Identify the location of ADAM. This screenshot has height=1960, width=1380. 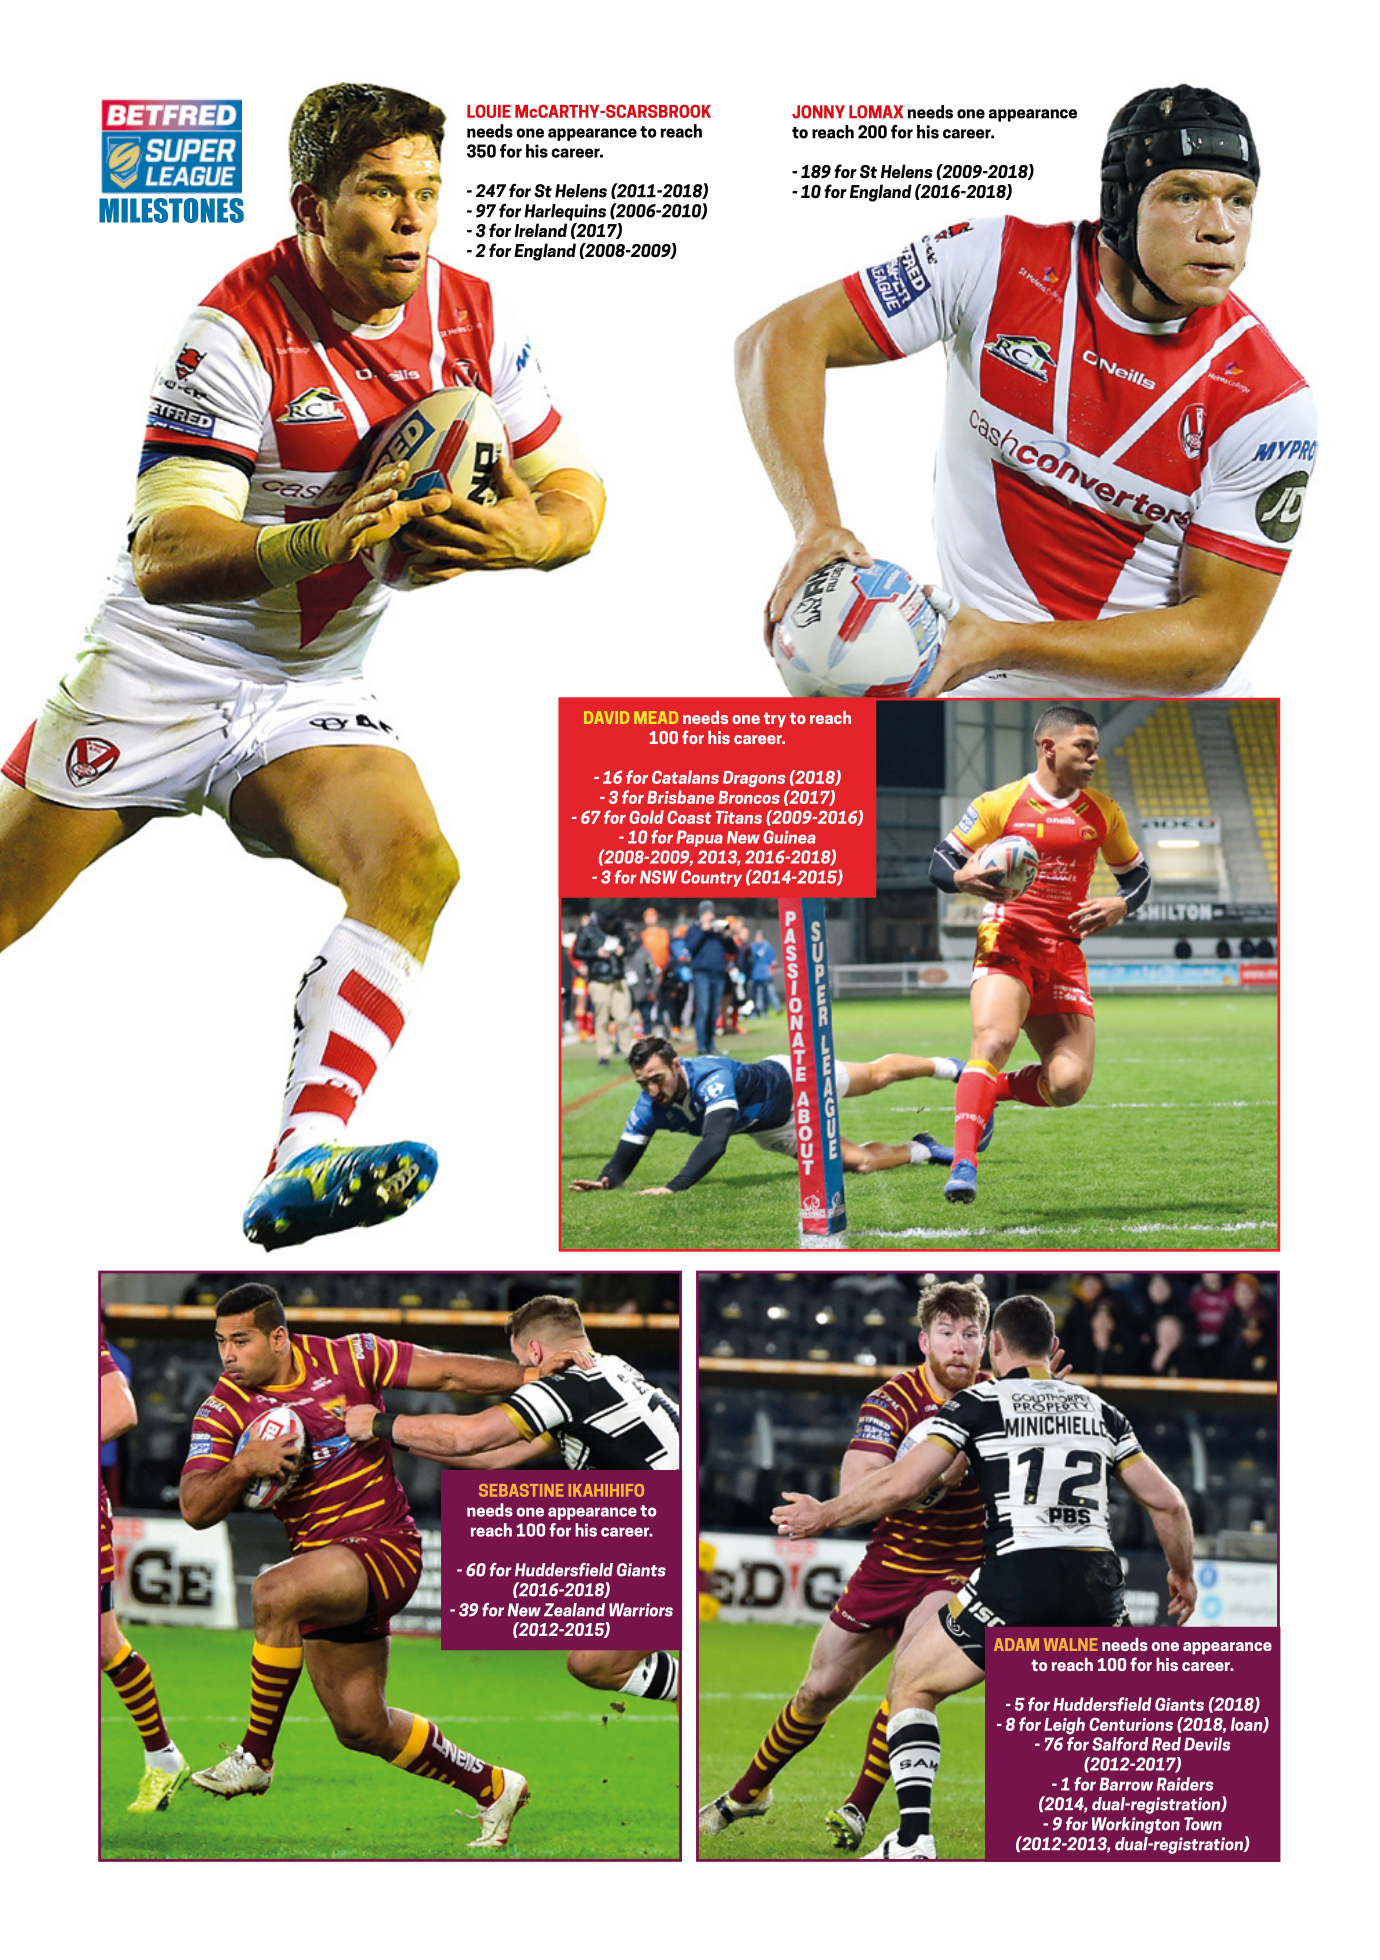
(1016, 1644).
